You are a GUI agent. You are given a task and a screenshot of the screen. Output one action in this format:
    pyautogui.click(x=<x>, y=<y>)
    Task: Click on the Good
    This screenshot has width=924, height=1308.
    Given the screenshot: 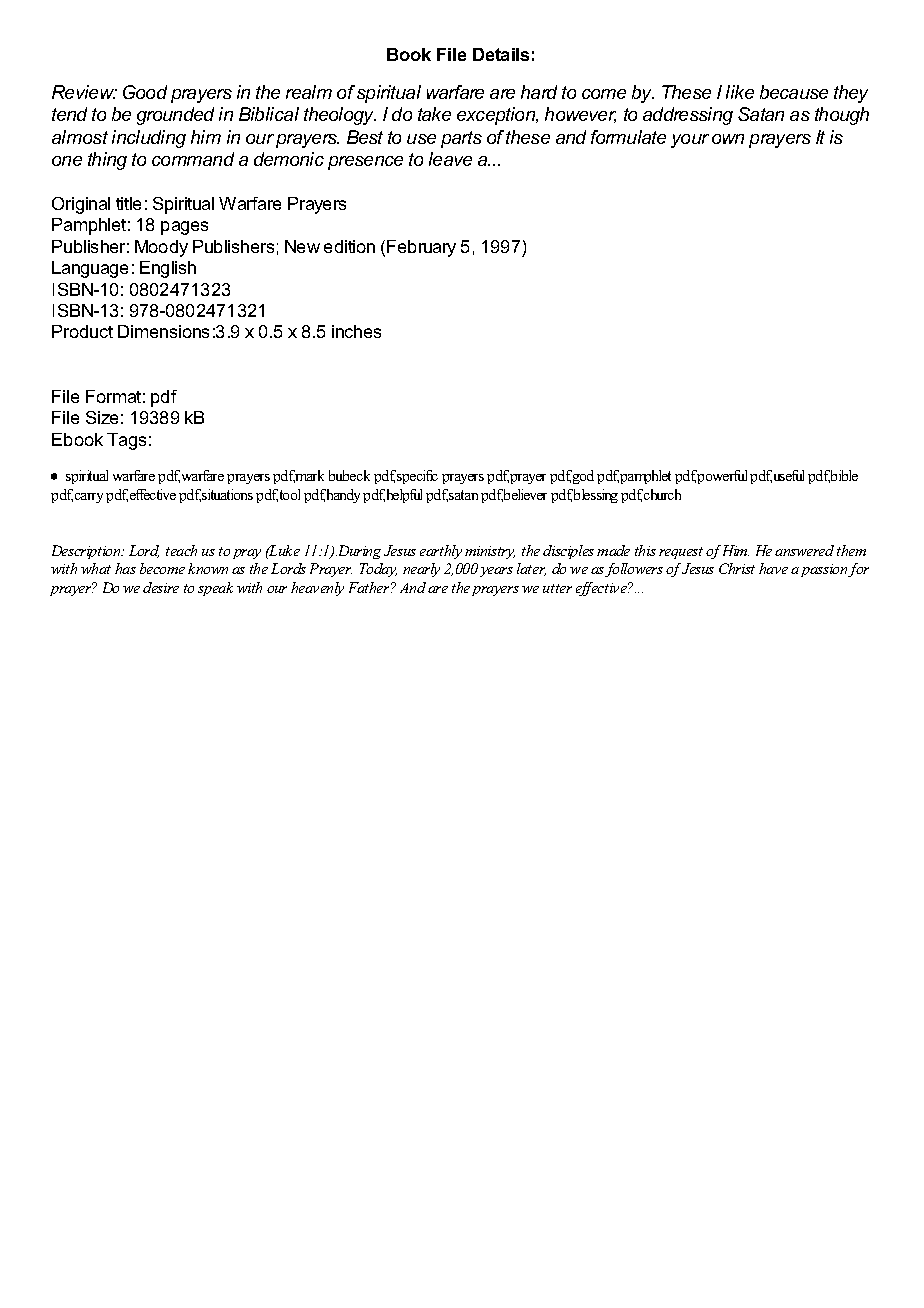 What is the action you would take?
    pyautogui.click(x=145, y=92)
